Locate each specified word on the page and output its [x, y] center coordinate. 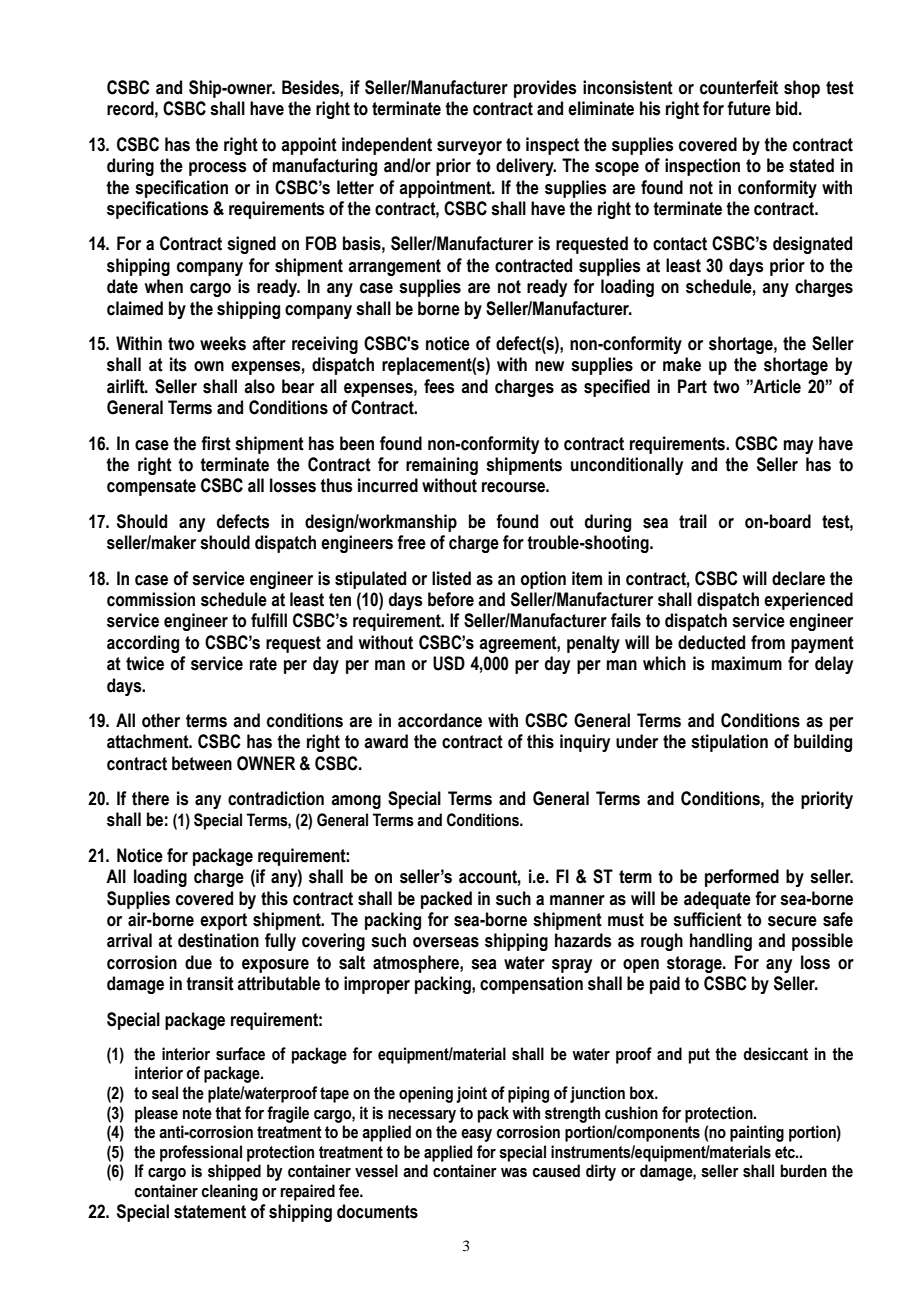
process [217, 169]
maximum [747, 663]
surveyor [469, 148]
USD [449, 663]
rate [263, 664]
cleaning [229, 1192]
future [749, 108]
